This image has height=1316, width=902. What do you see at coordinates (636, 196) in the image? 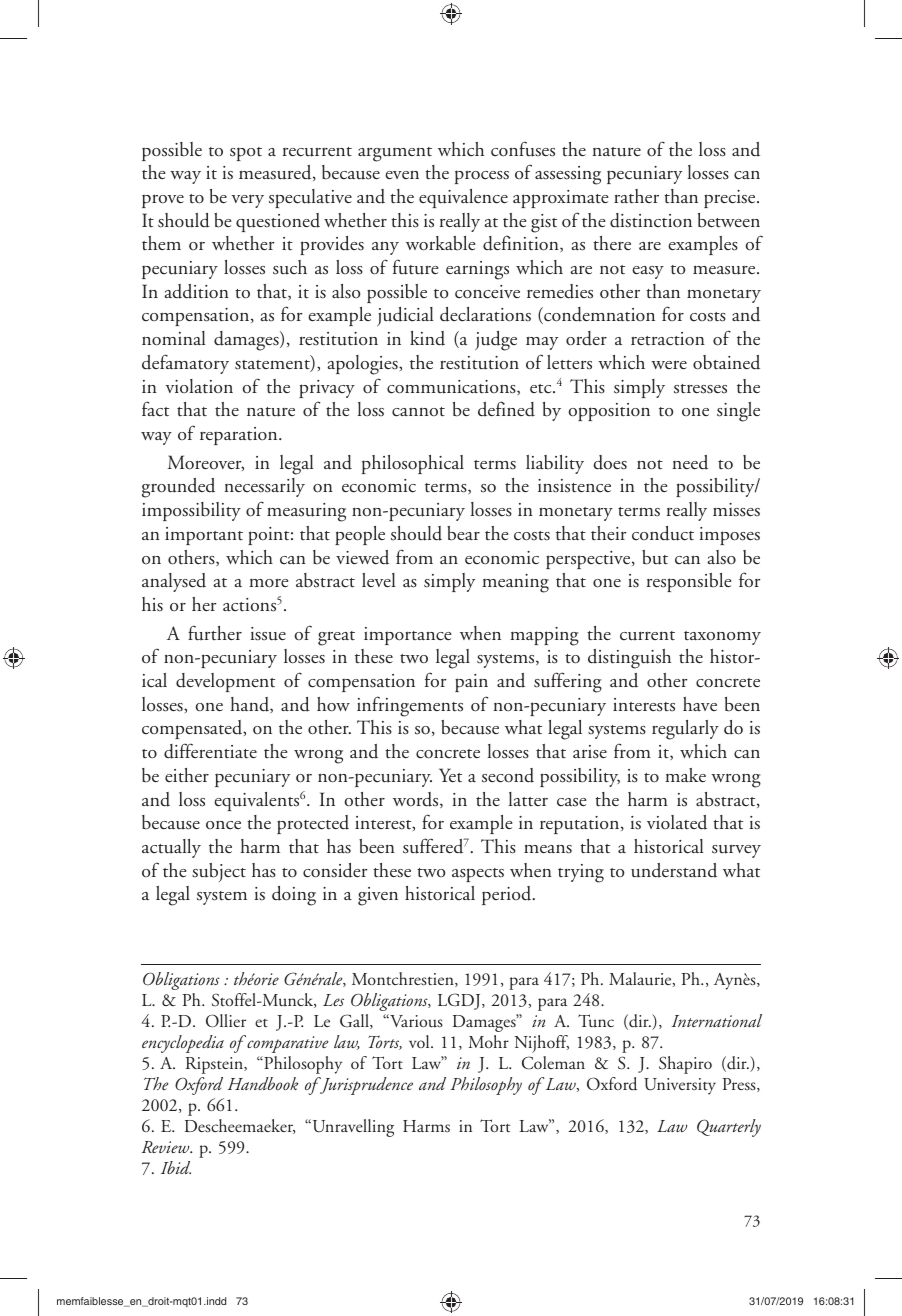
I see `rather` at bounding box center [636, 196].
